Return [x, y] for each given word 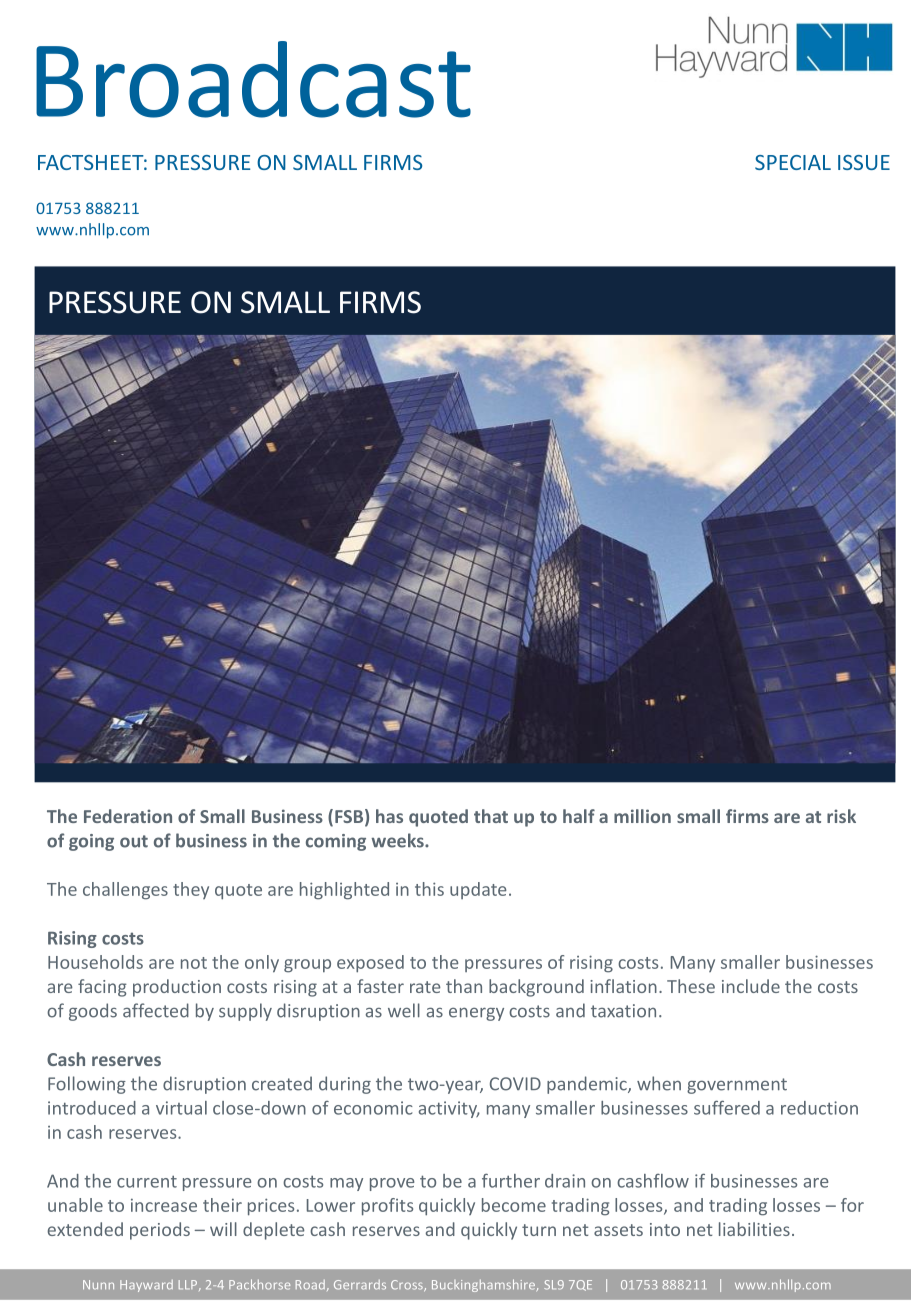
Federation [128, 816]
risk [841, 816]
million [642, 816]
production [177, 988]
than [464, 986]
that [491, 816]
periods [160, 1231]
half [579, 816]
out [134, 841]
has [389, 816]
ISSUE [864, 162]
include [751, 986]
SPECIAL [793, 162]
